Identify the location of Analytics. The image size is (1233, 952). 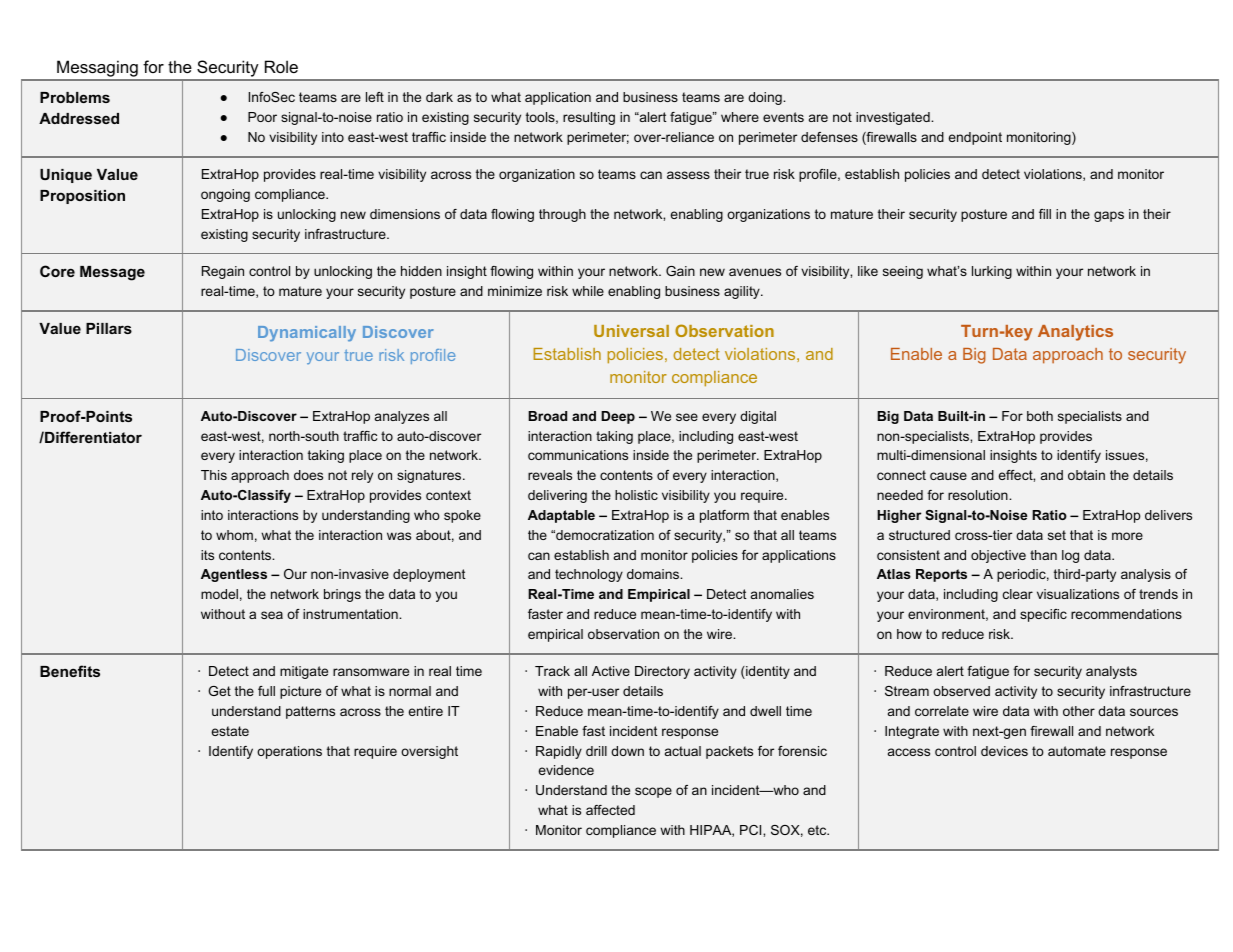
(1075, 333).
